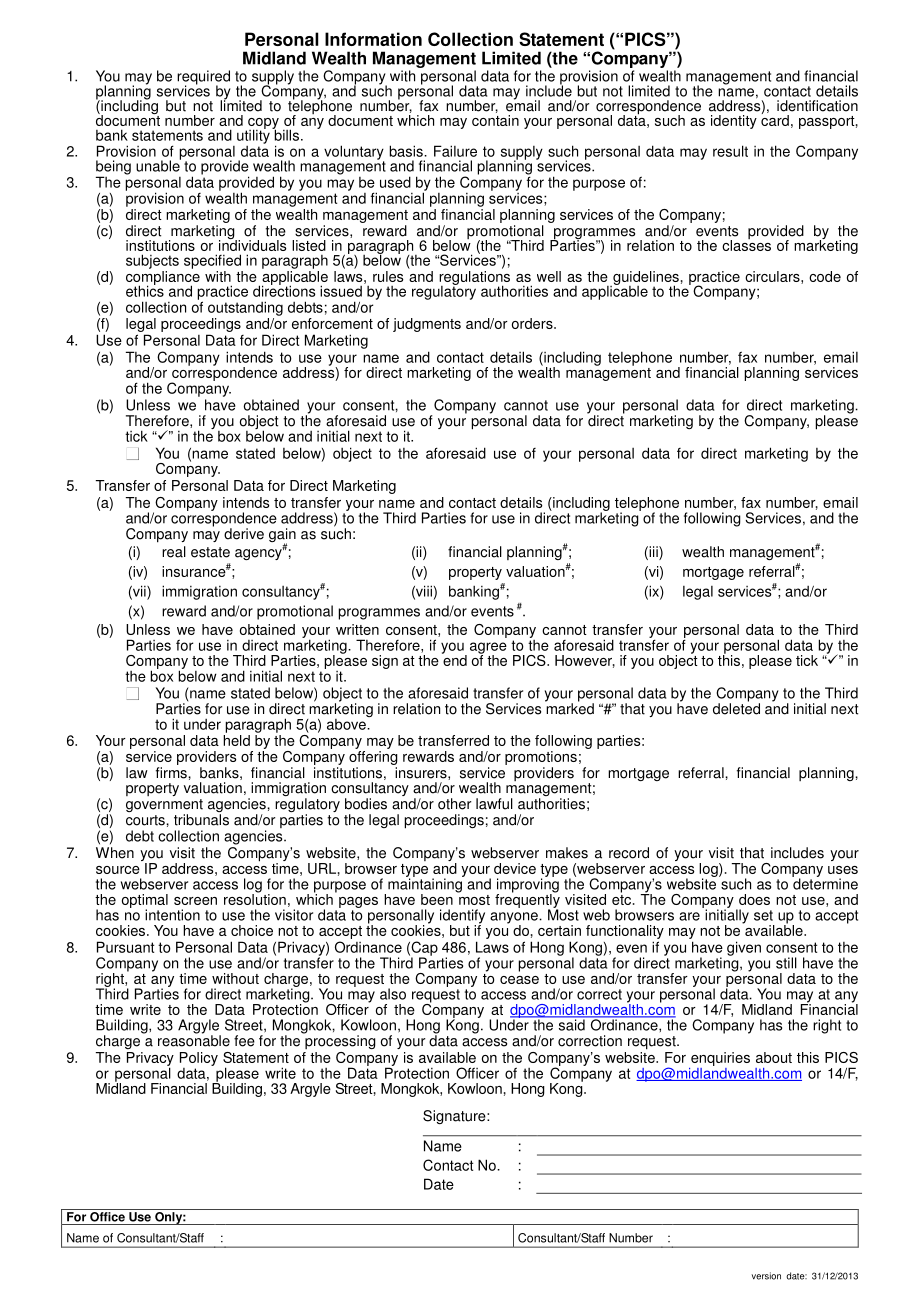 The width and height of the screenshot is (924, 1308). What do you see at coordinates (736, 708) in the screenshot?
I see `deleted` at bounding box center [736, 708].
